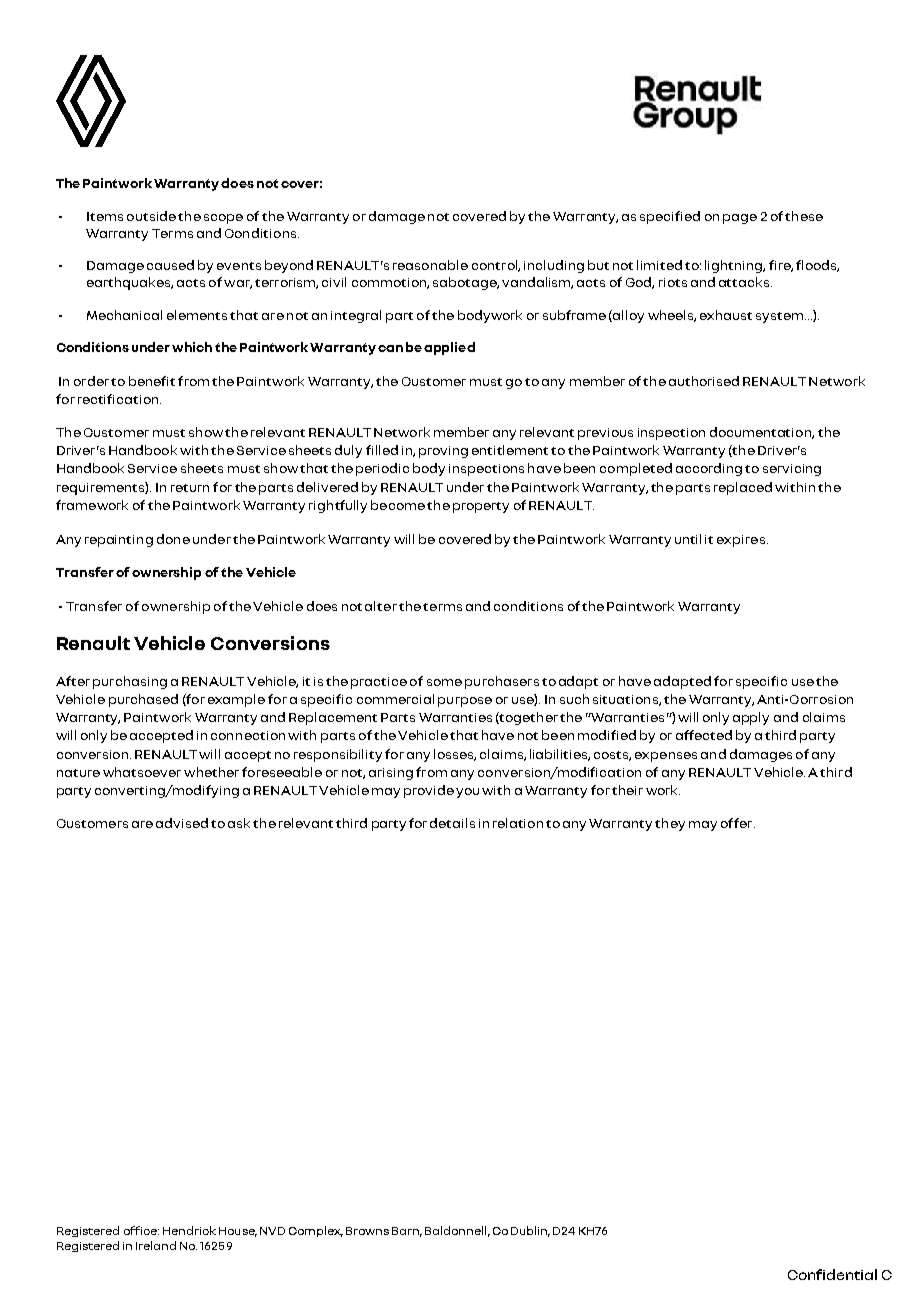 The height and width of the screenshot is (1308, 924). I want to click on advised, so click(182, 823).
